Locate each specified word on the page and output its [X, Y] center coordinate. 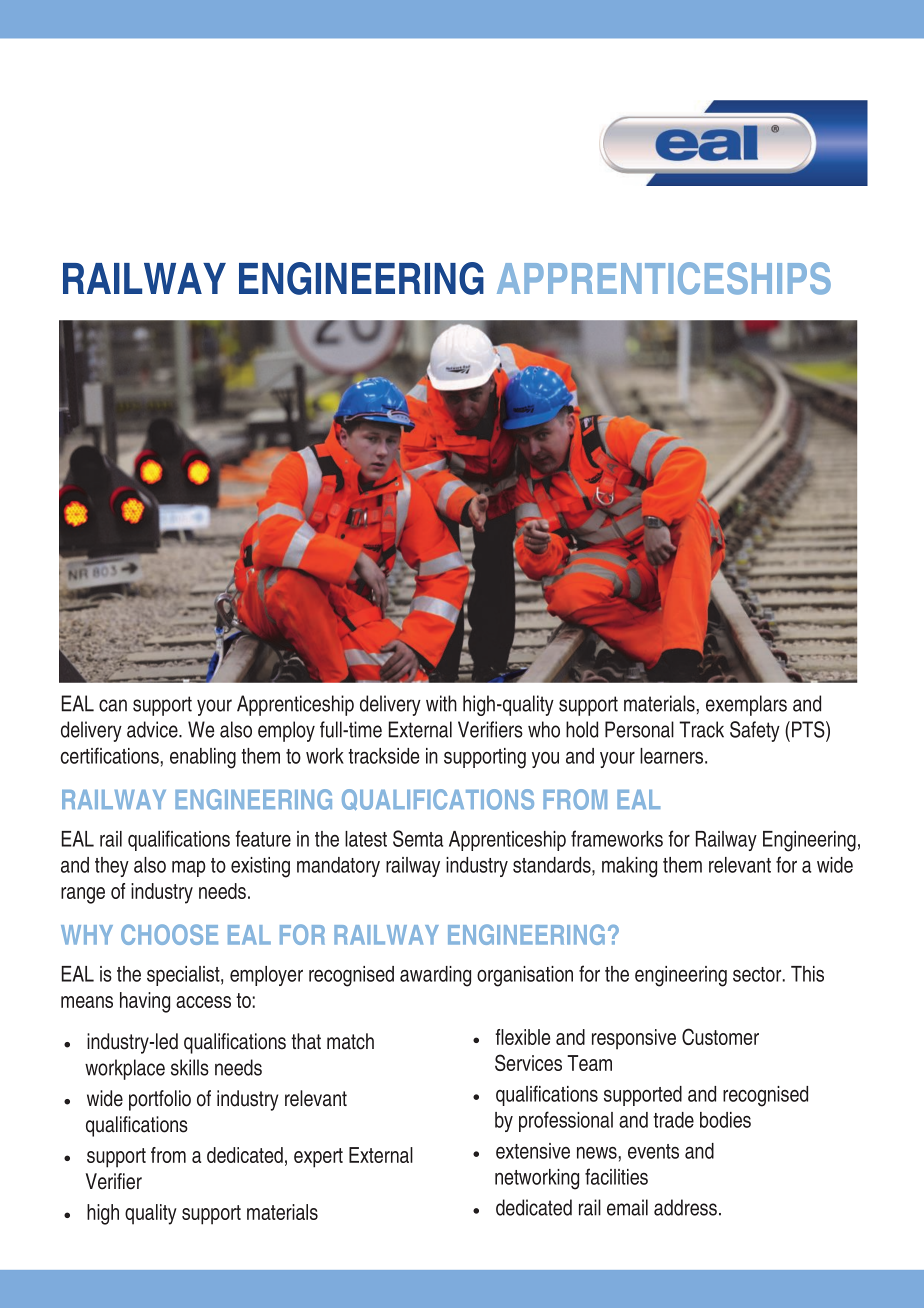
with [441, 703]
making [629, 867]
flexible [522, 1037]
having [145, 1002]
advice [153, 729]
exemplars [746, 705]
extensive [533, 1151]
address [685, 1207]
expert [318, 1158]
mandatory [338, 867]
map [189, 869]
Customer [720, 1036]
